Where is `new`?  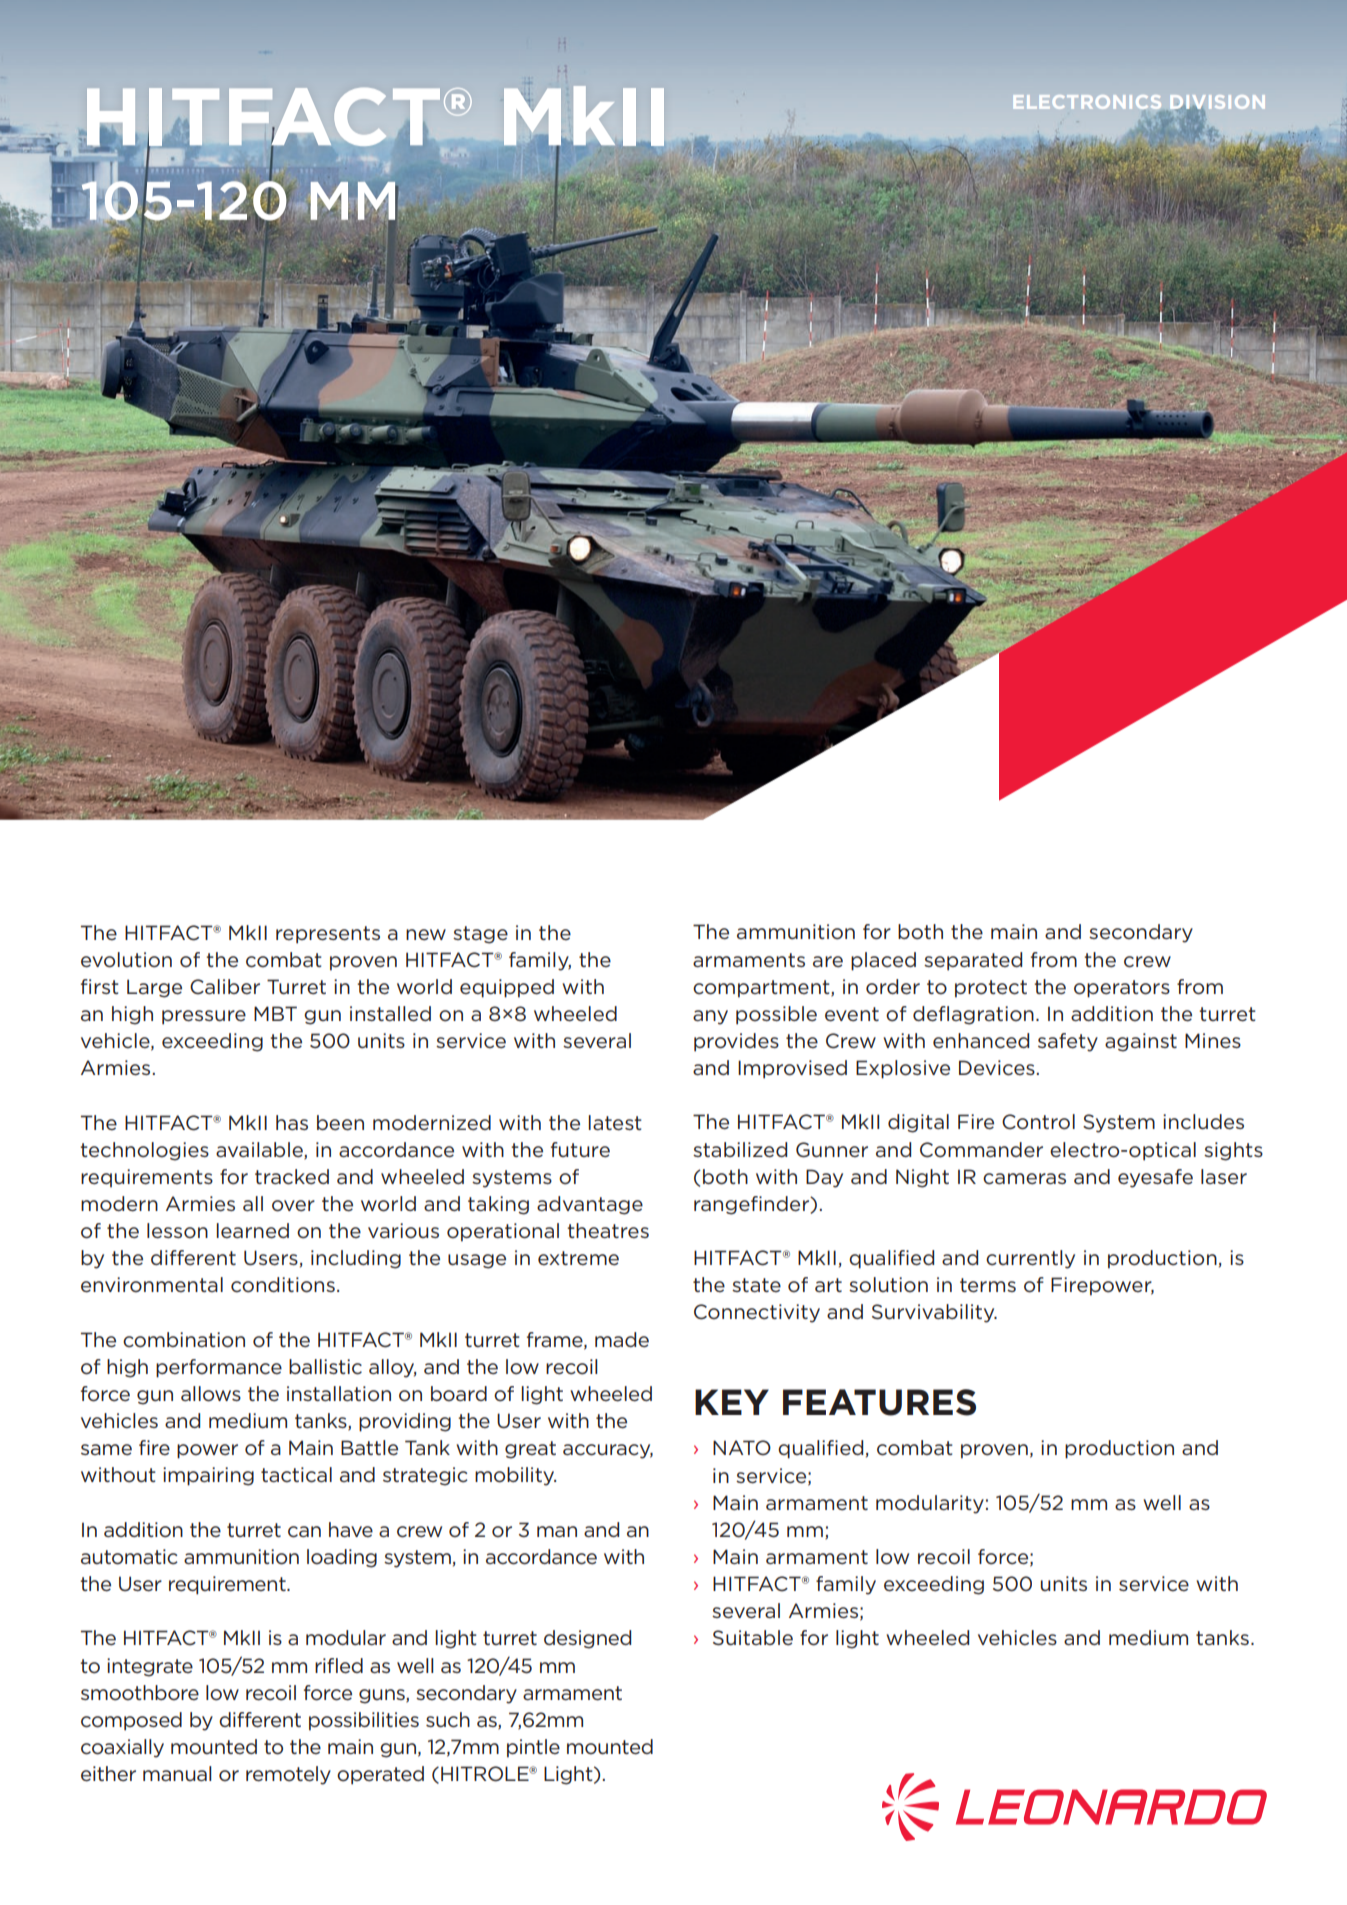 new is located at coordinates (426, 935).
